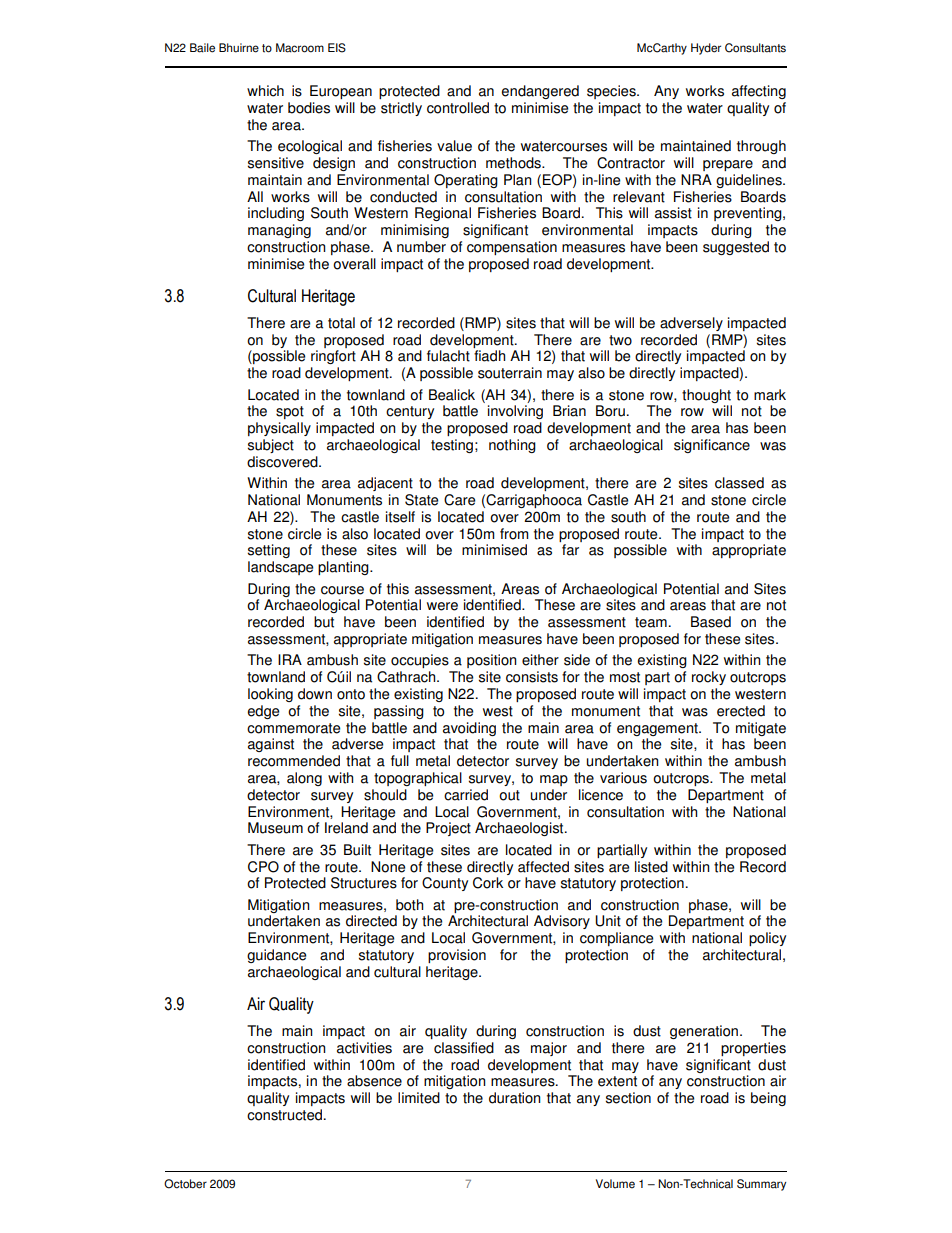  What do you see at coordinates (488, 883) in the screenshot?
I see `Cork` at bounding box center [488, 883].
